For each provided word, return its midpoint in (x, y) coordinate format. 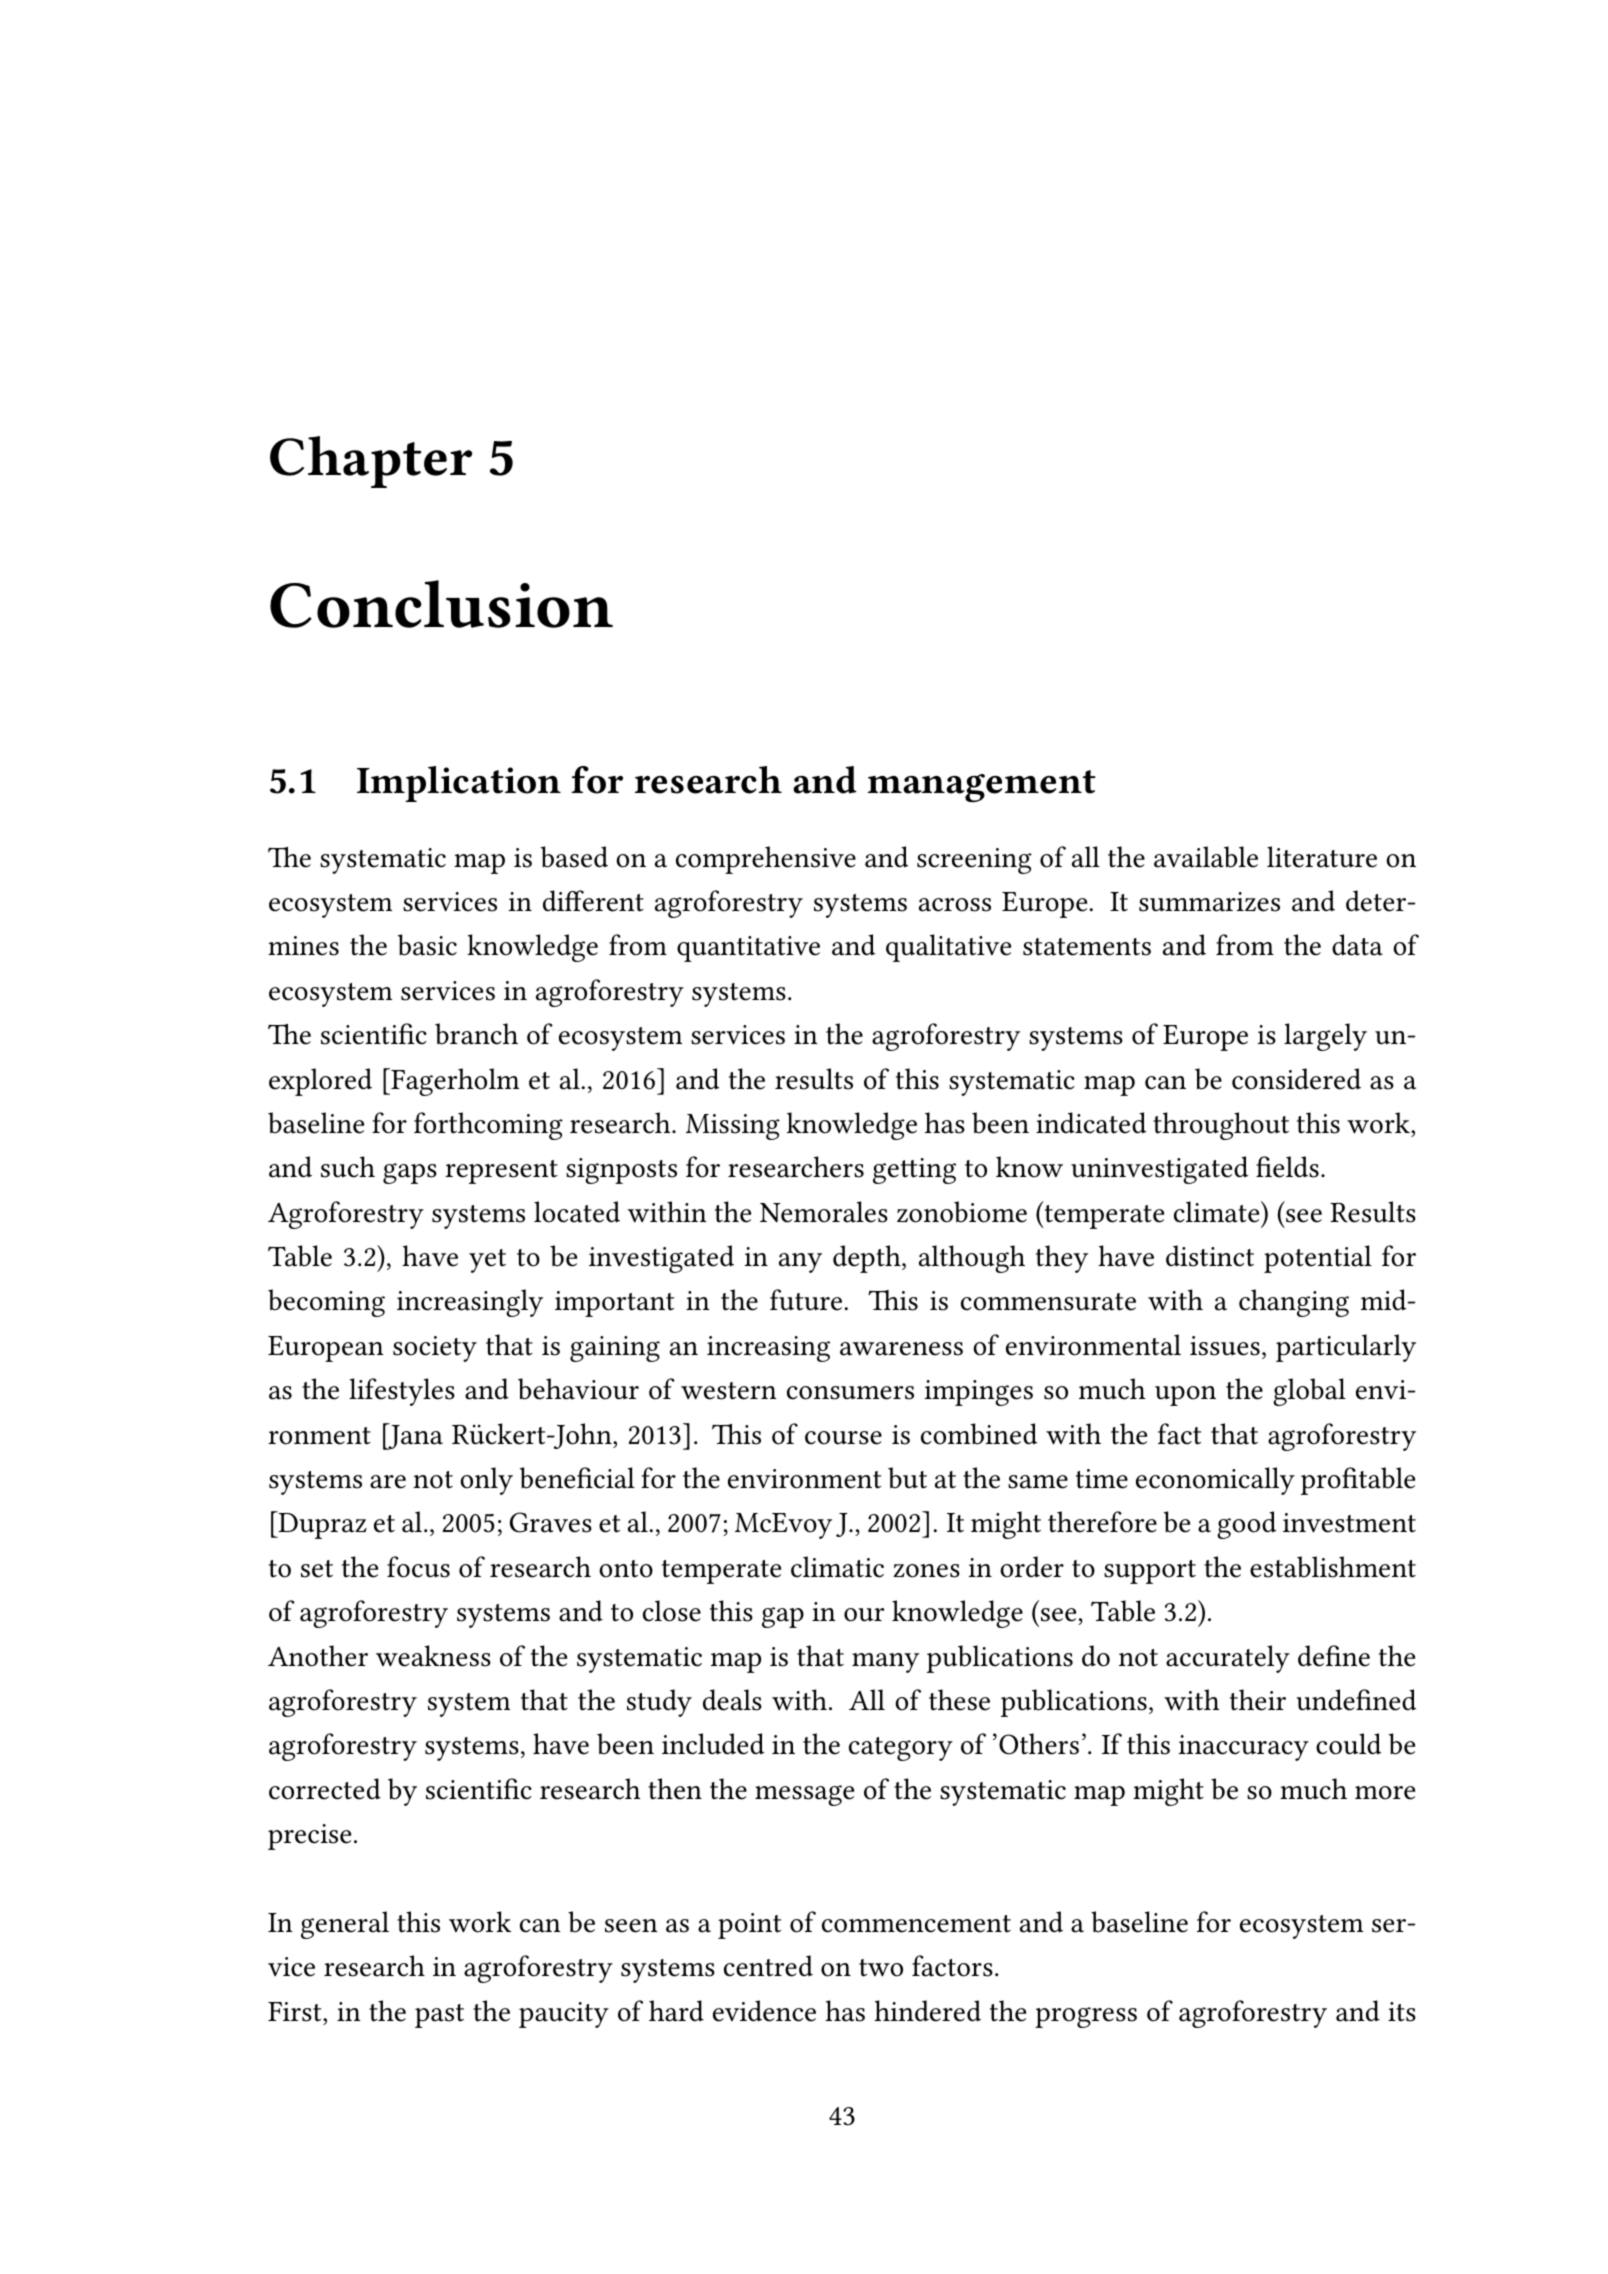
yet (487, 1261)
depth (868, 1259)
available (1206, 857)
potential (1318, 1259)
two (881, 1968)
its (1402, 2012)
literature (1322, 857)
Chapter (371, 462)
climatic (837, 1567)
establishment (1333, 1567)
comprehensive (766, 860)
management (982, 786)
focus (418, 1567)
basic (427, 945)
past (439, 2016)
